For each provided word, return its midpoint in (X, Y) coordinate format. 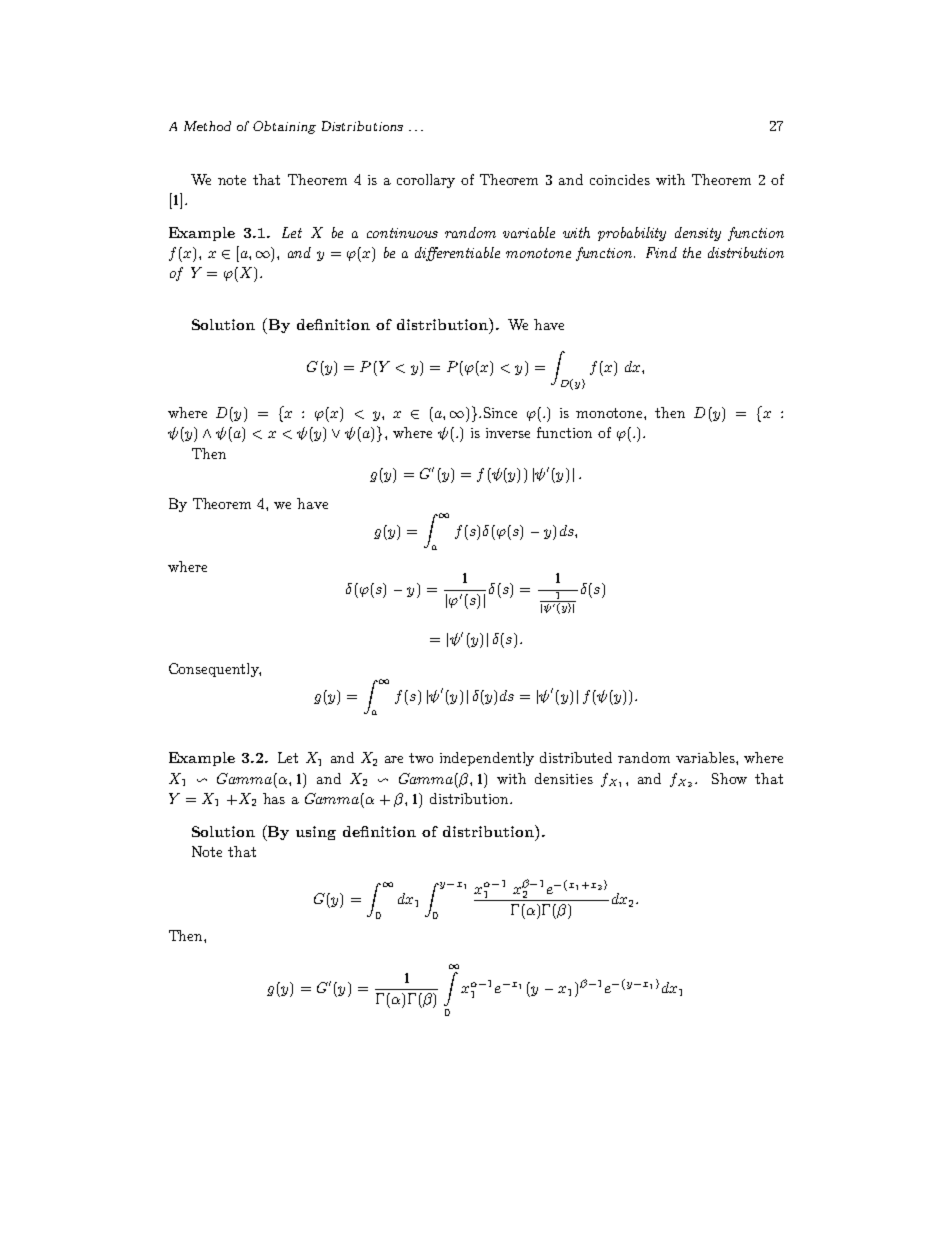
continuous (402, 233)
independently (487, 759)
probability (632, 234)
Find (661, 252)
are (394, 759)
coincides (620, 179)
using (316, 833)
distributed (576, 757)
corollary (426, 181)
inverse (508, 433)
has (274, 798)
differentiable (457, 254)
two (421, 758)
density (698, 234)
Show (729, 778)
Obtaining (284, 127)
